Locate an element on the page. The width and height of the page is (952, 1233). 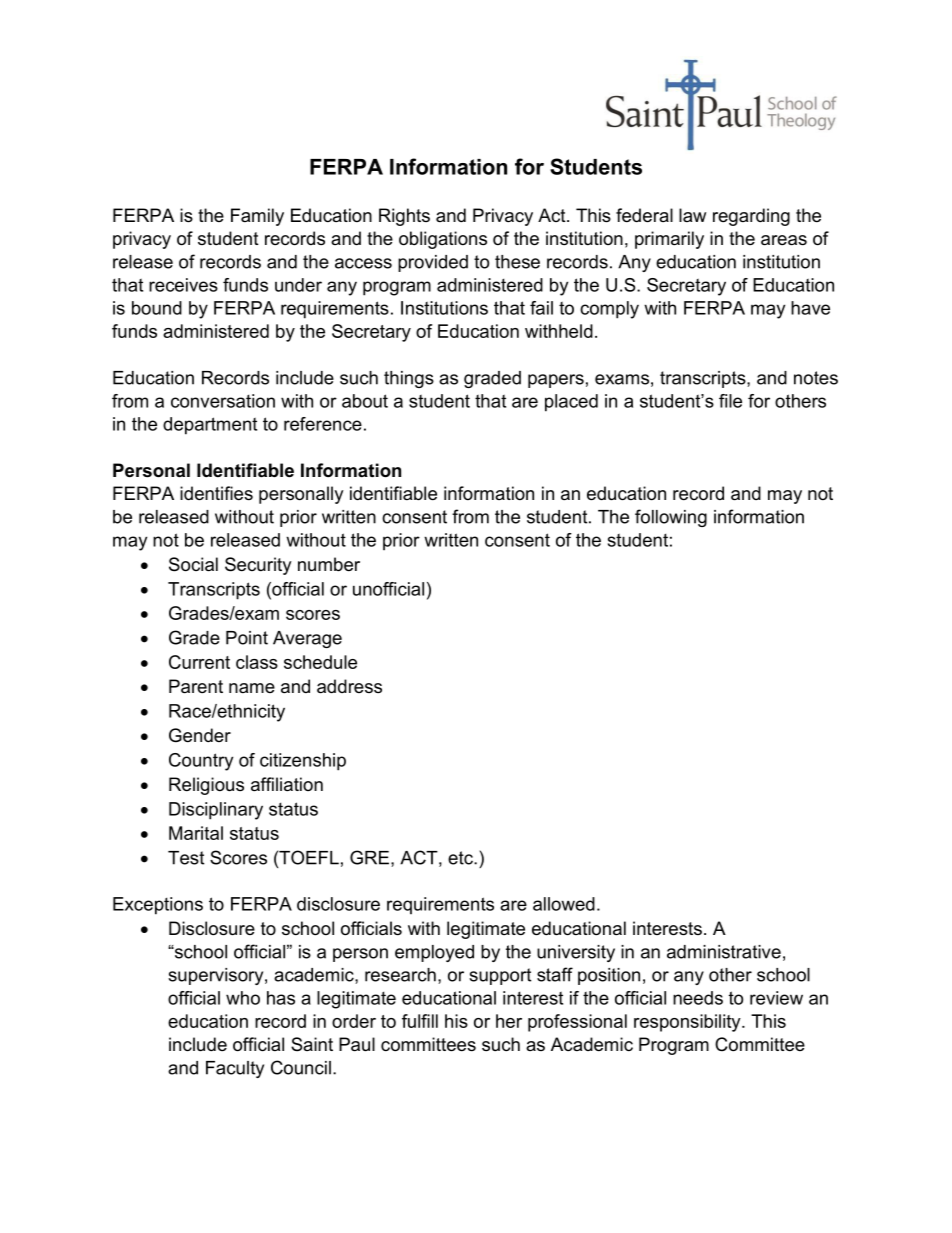
fulfill is located at coordinates (420, 1021).
